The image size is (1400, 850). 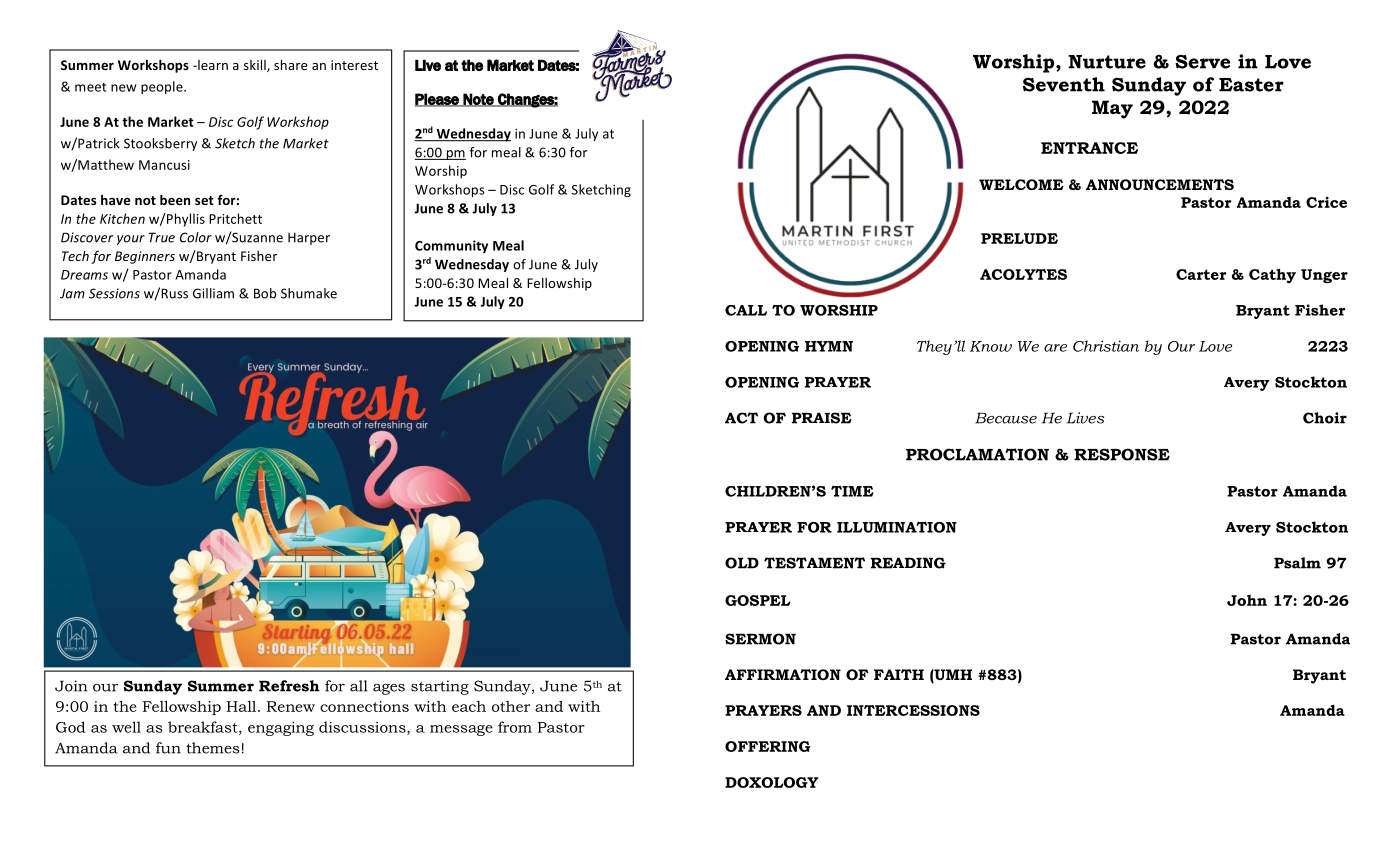 What do you see at coordinates (289, 686) in the screenshot?
I see `Refresh` at bounding box center [289, 686].
